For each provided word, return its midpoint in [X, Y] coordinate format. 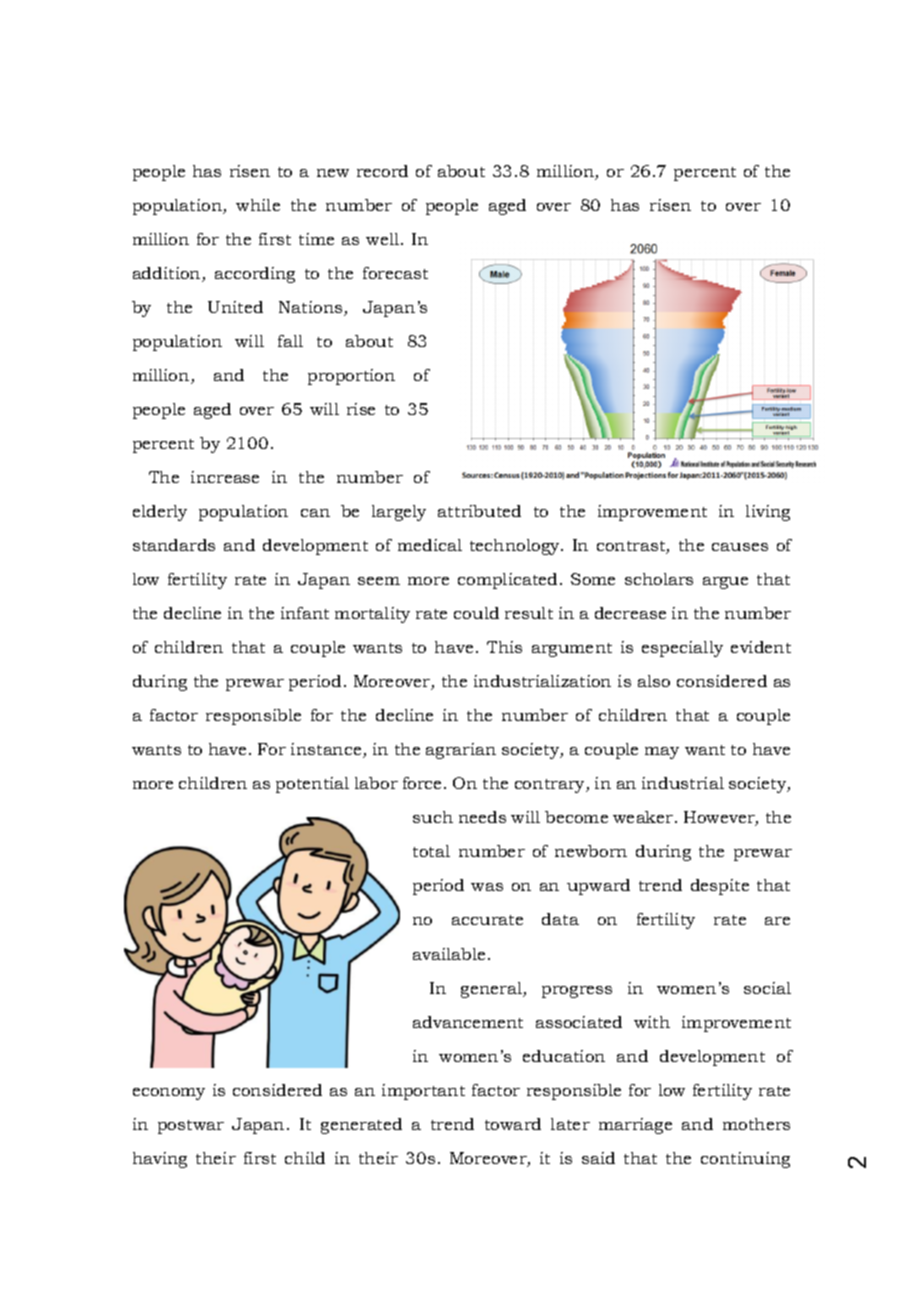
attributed [479, 511]
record [382, 171]
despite [720, 887]
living [768, 513]
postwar [191, 1127]
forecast [395, 273]
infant [305, 613]
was [487, 887]
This [504, 647]
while [258, 205]
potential [312, 785]
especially [682, 649]
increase [225, 477]
